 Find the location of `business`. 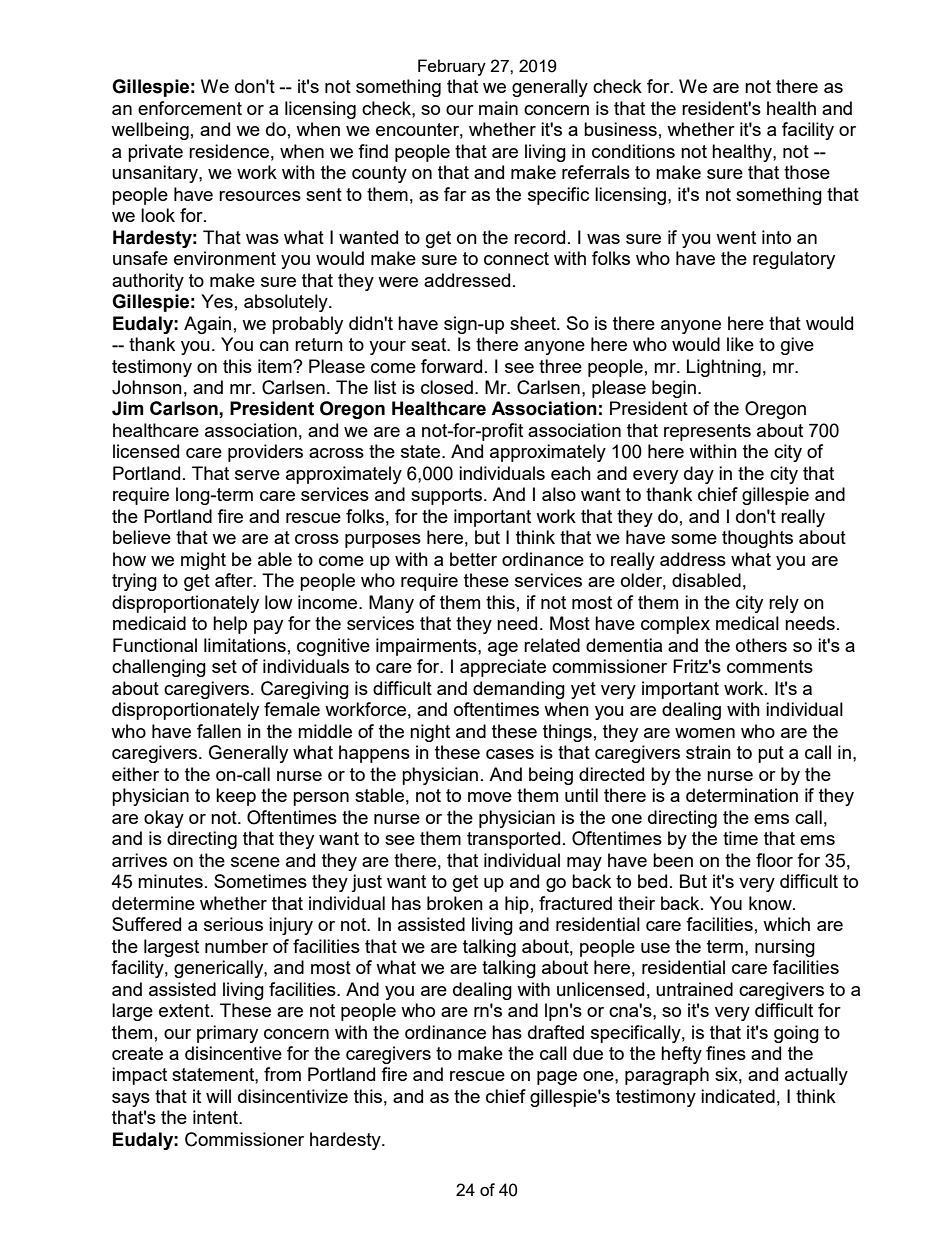

business is located at coordinates (620, 129).
